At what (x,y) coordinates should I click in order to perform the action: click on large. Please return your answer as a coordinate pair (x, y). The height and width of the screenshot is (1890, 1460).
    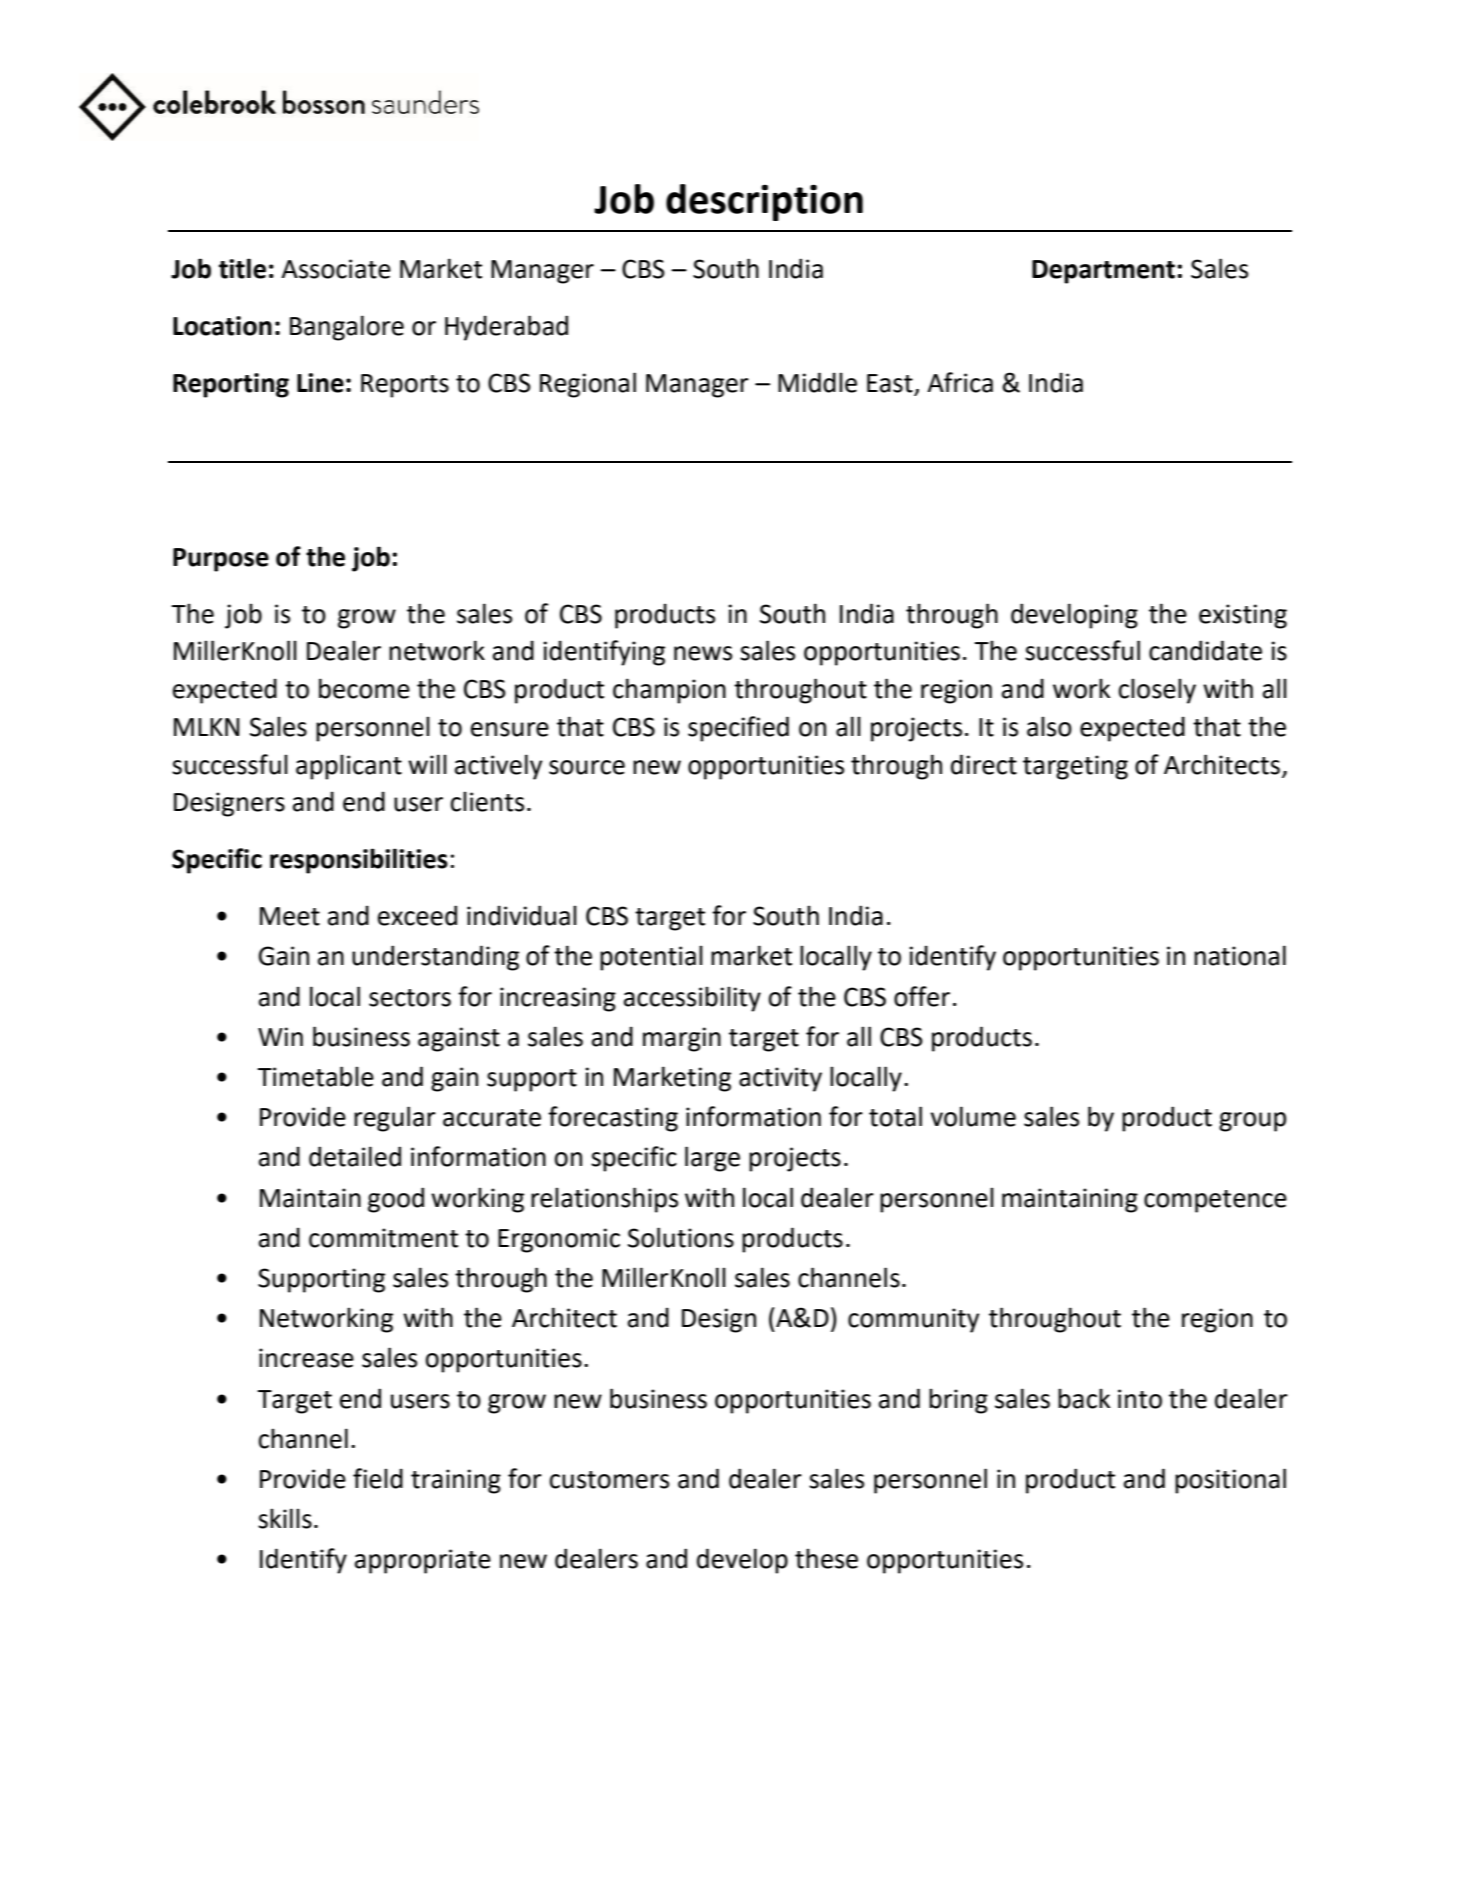
    Looking at the image, I should click on (712, 1159).
